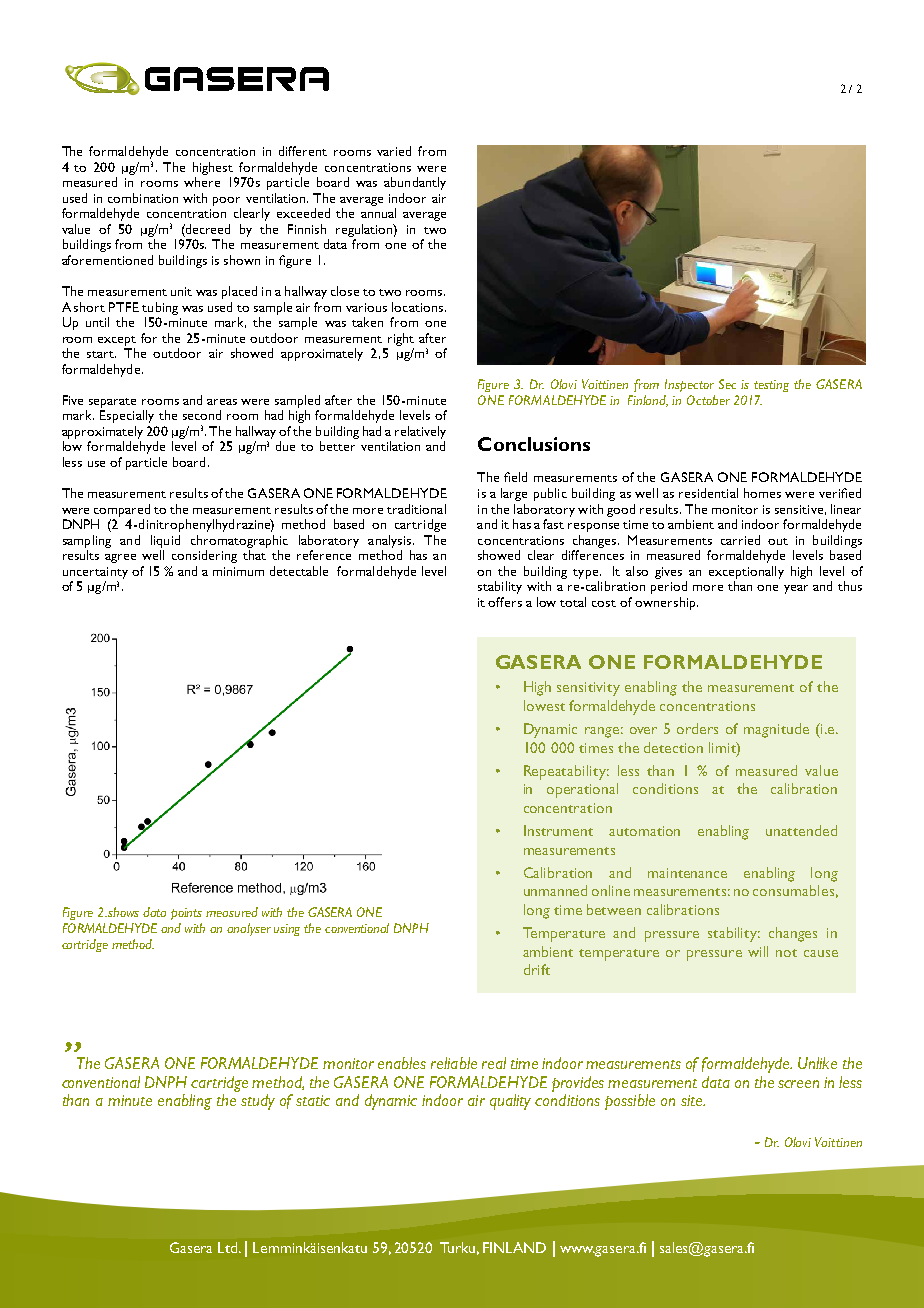  I want to click on Ltd, so click(229, 1247).
